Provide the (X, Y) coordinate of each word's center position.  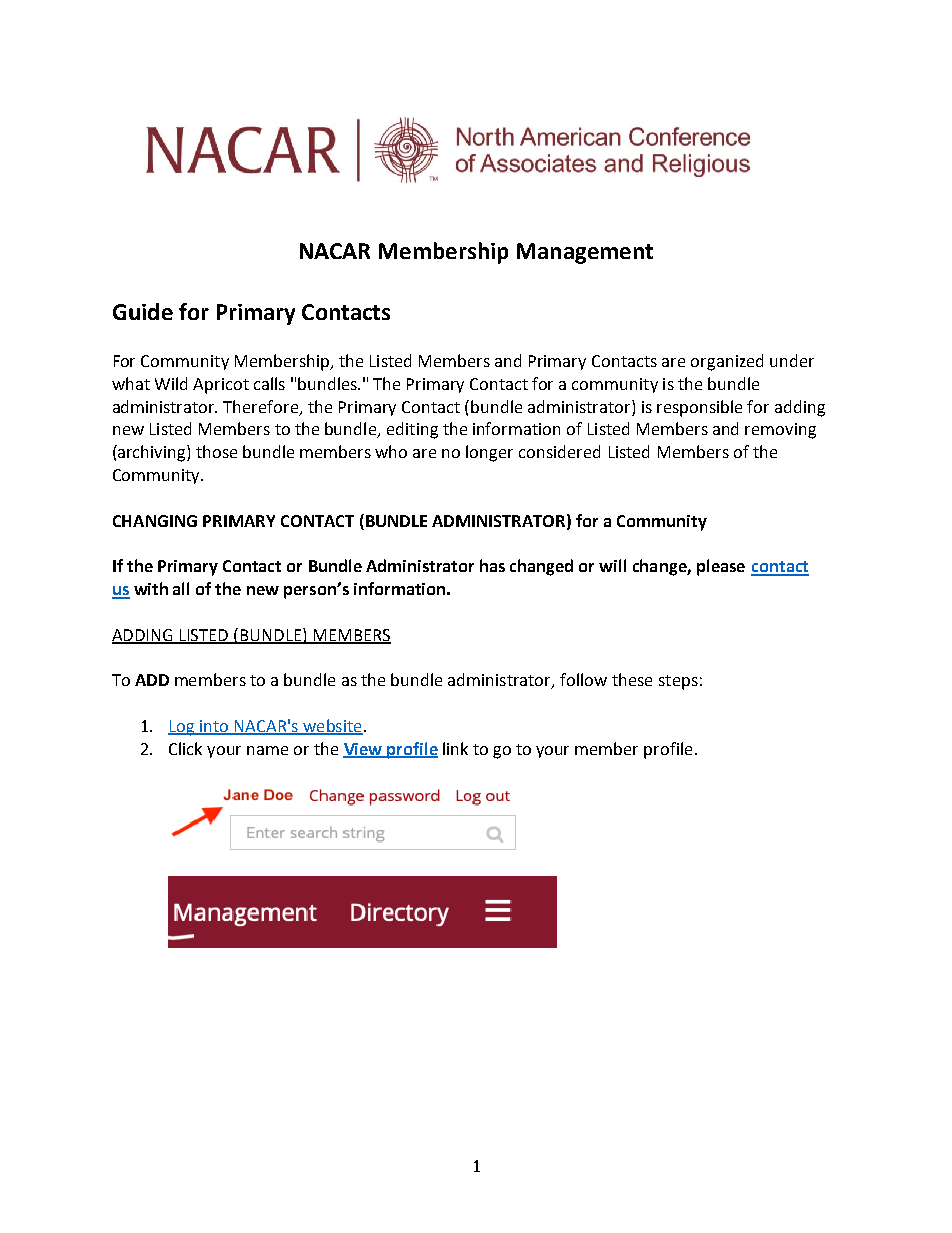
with (151, 588)
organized (727, 362)
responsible (699, 408)
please (721, 567)
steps (678, 682)
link (455, 748)
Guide (143, 311)
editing (412, 430)
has (492, 565)
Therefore (262, 407)
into (214, 727)
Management (585, 253)
